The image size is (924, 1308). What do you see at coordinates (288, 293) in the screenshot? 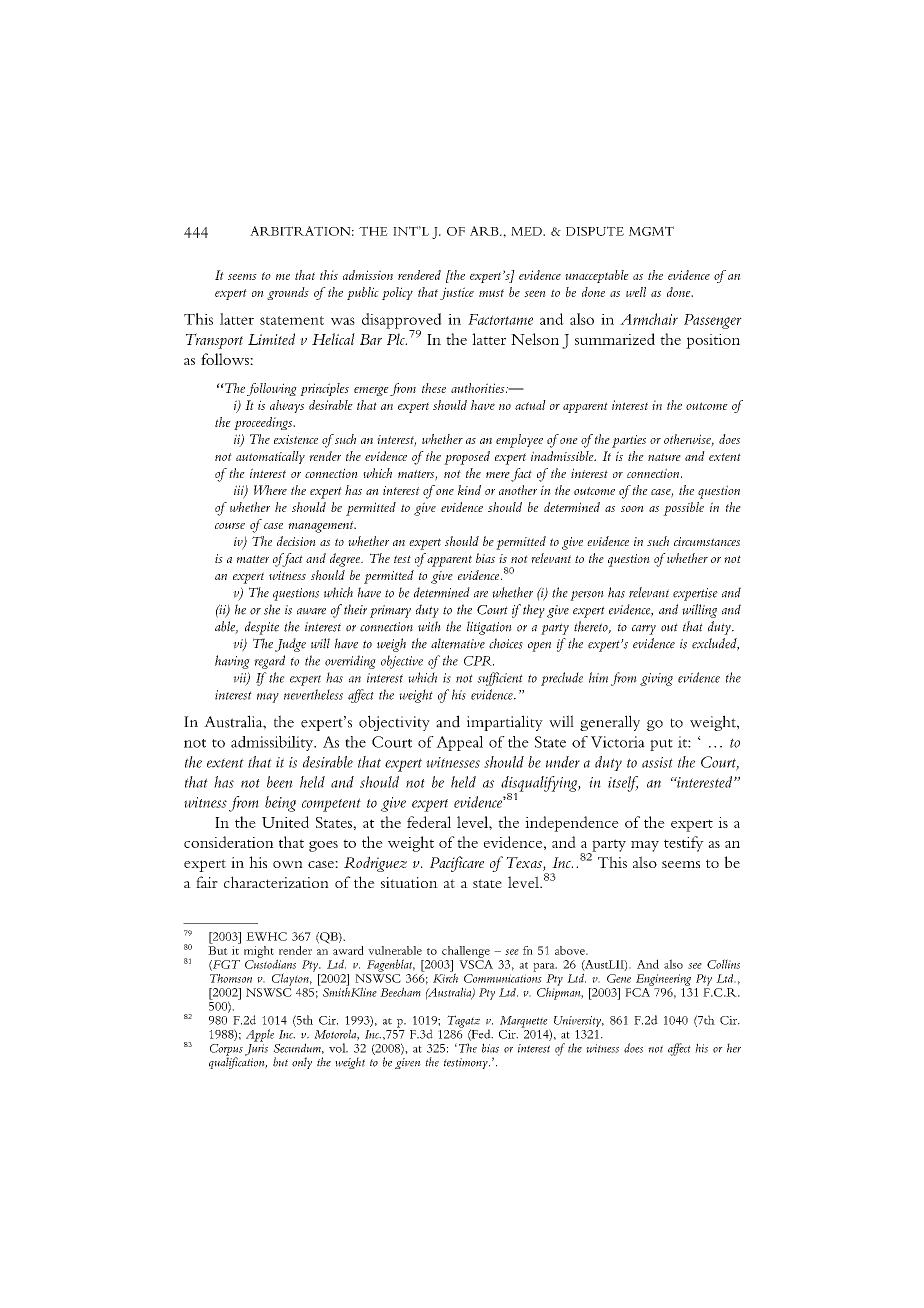
I see `grounds` at bounding box center [288, 293].
